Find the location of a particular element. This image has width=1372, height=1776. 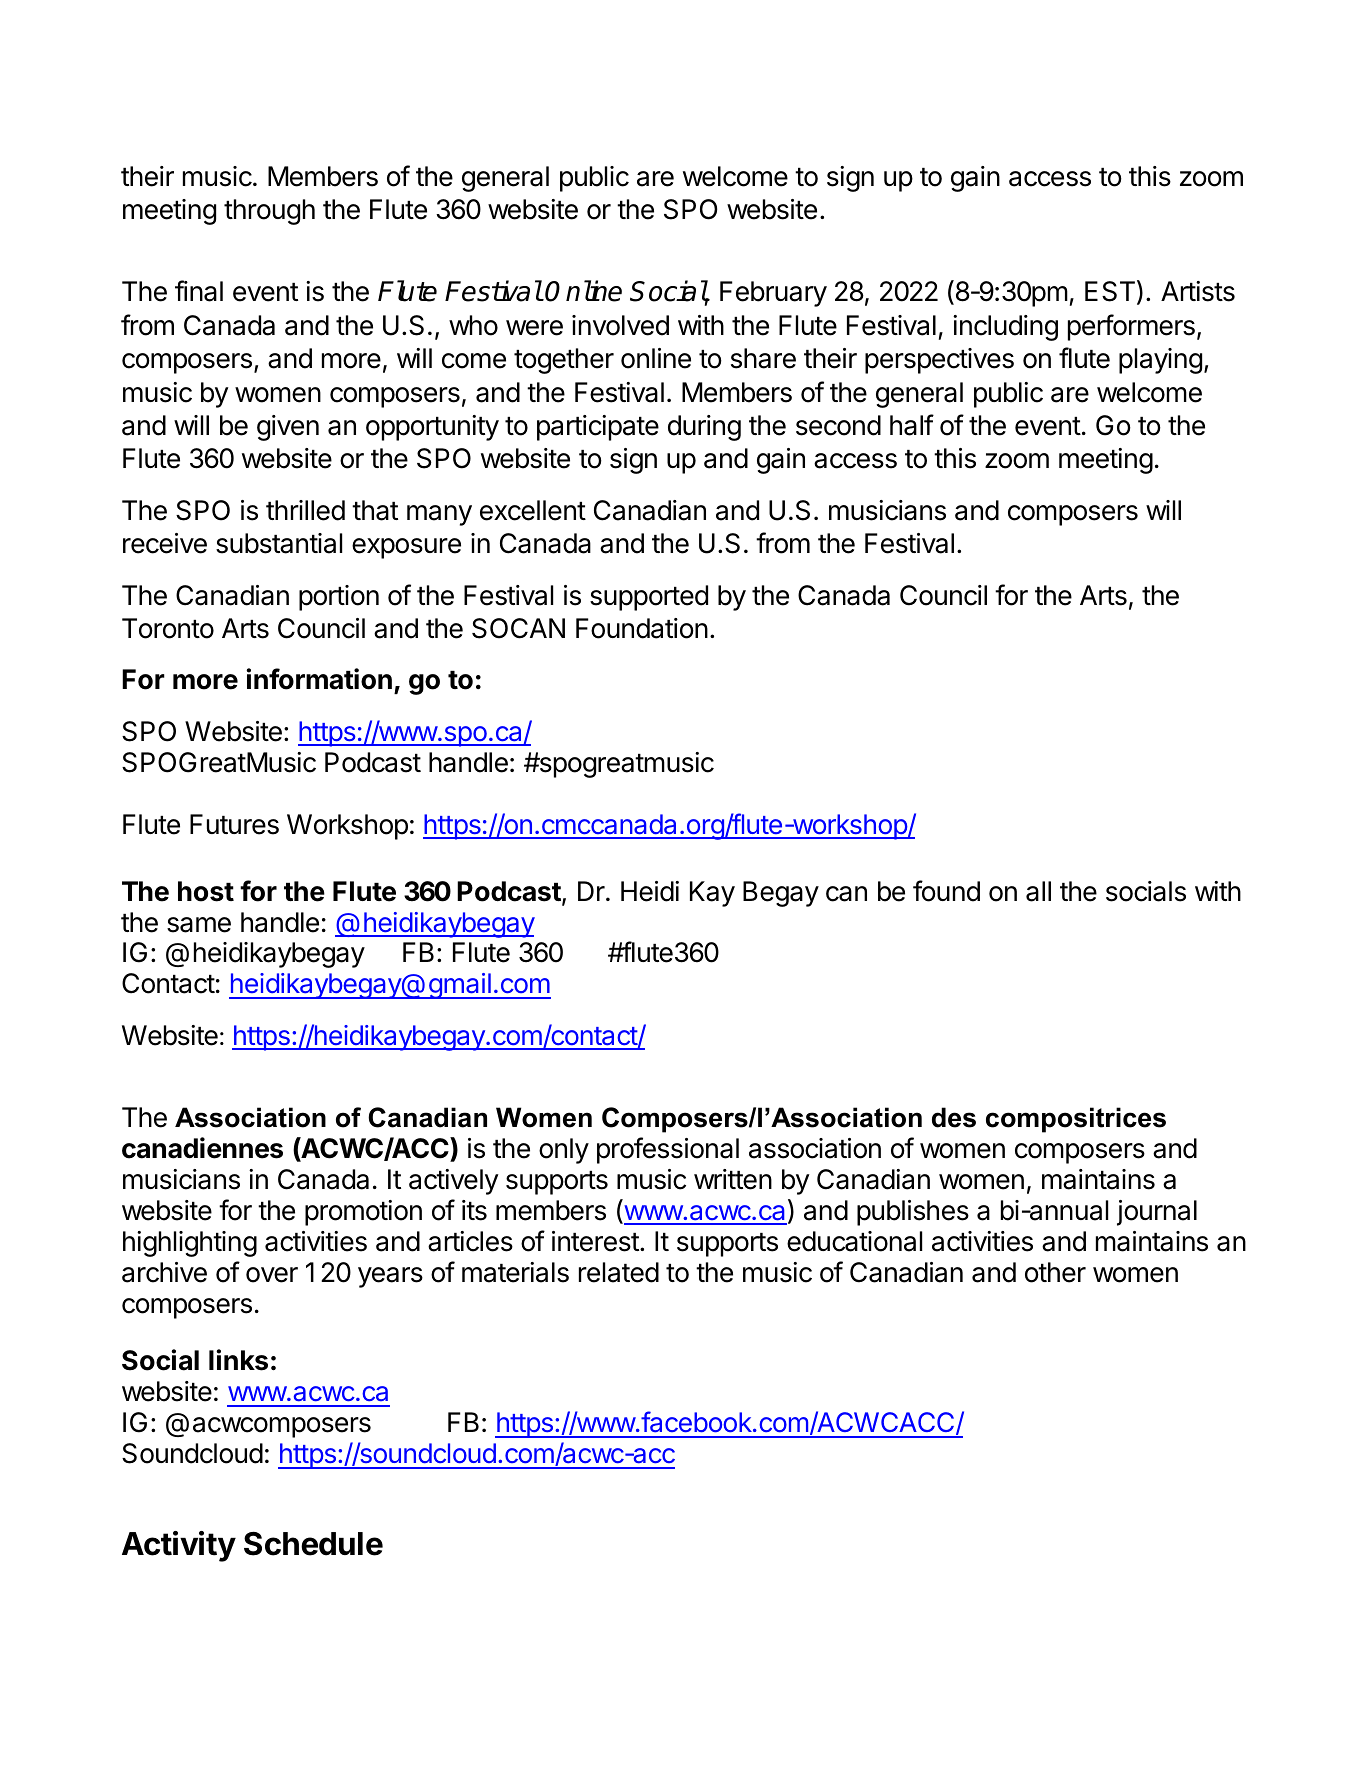

through is located at coordinates (269, 212).
